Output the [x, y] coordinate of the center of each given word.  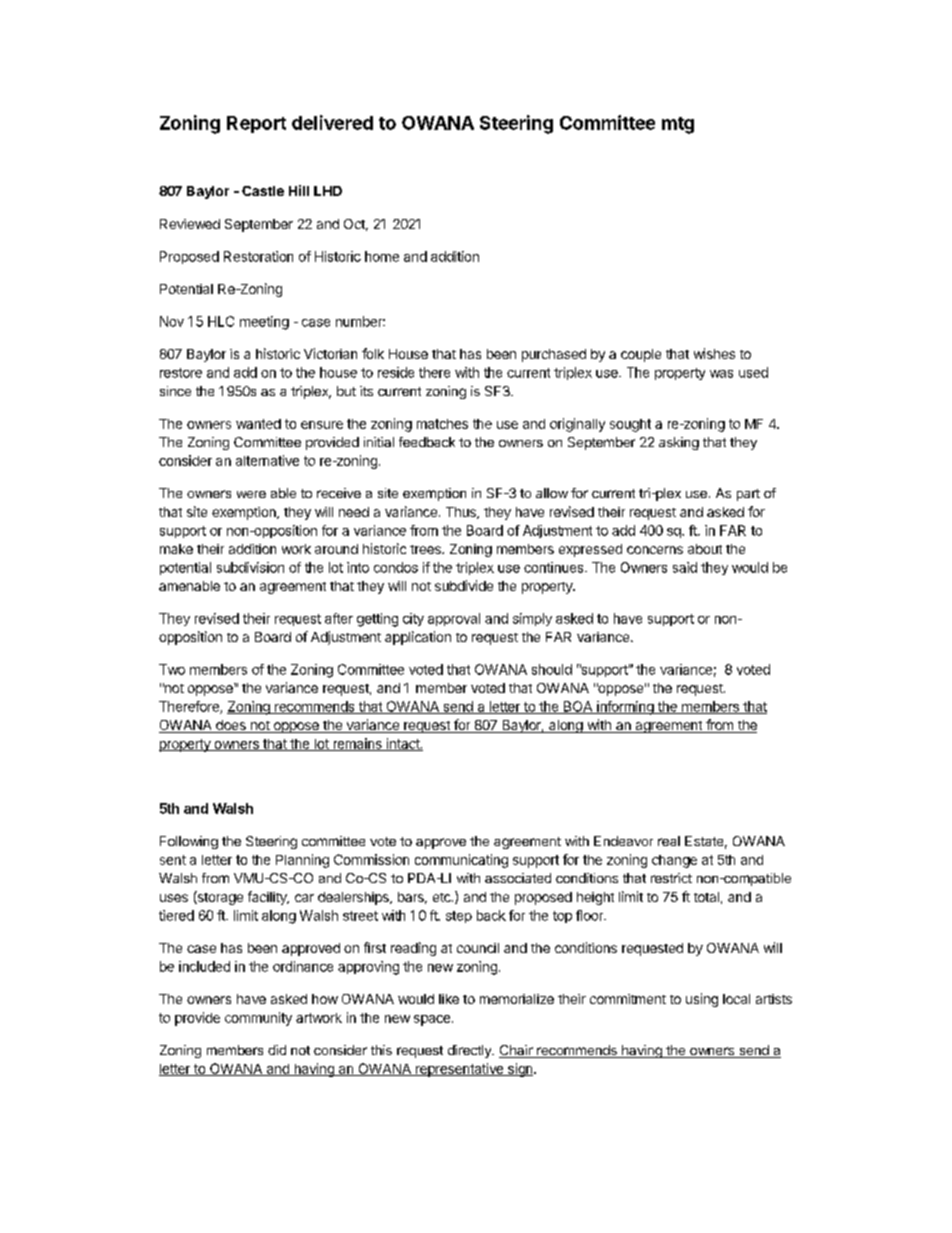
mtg [678, 125]
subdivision [250, 567]
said [685, 567]
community [258, 1019]
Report [256, 124]
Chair [517, 1051]
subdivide [464, 585]
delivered [332, 122]
